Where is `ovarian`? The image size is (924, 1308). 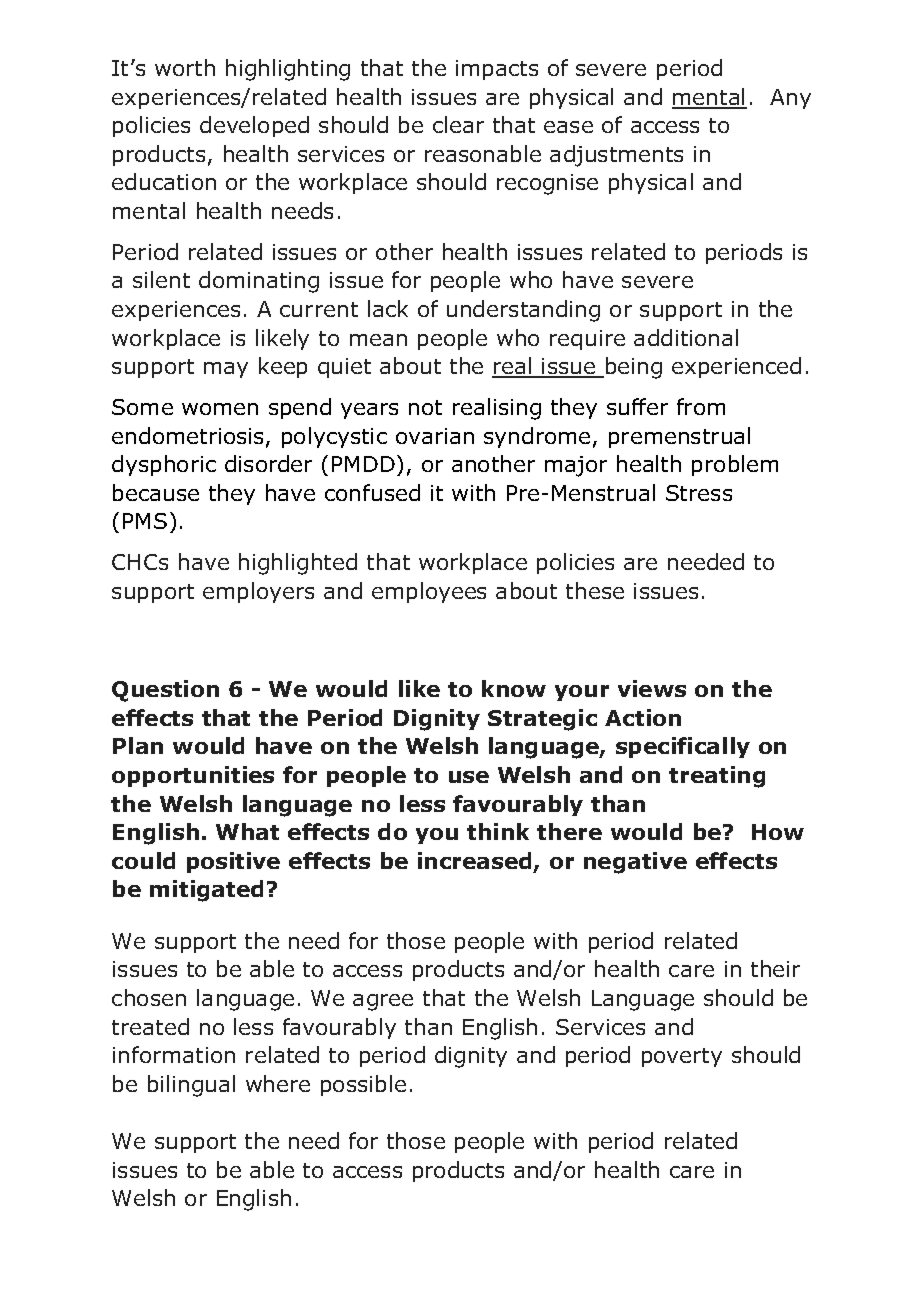 ovarian is located at coordinates (435, 436).
